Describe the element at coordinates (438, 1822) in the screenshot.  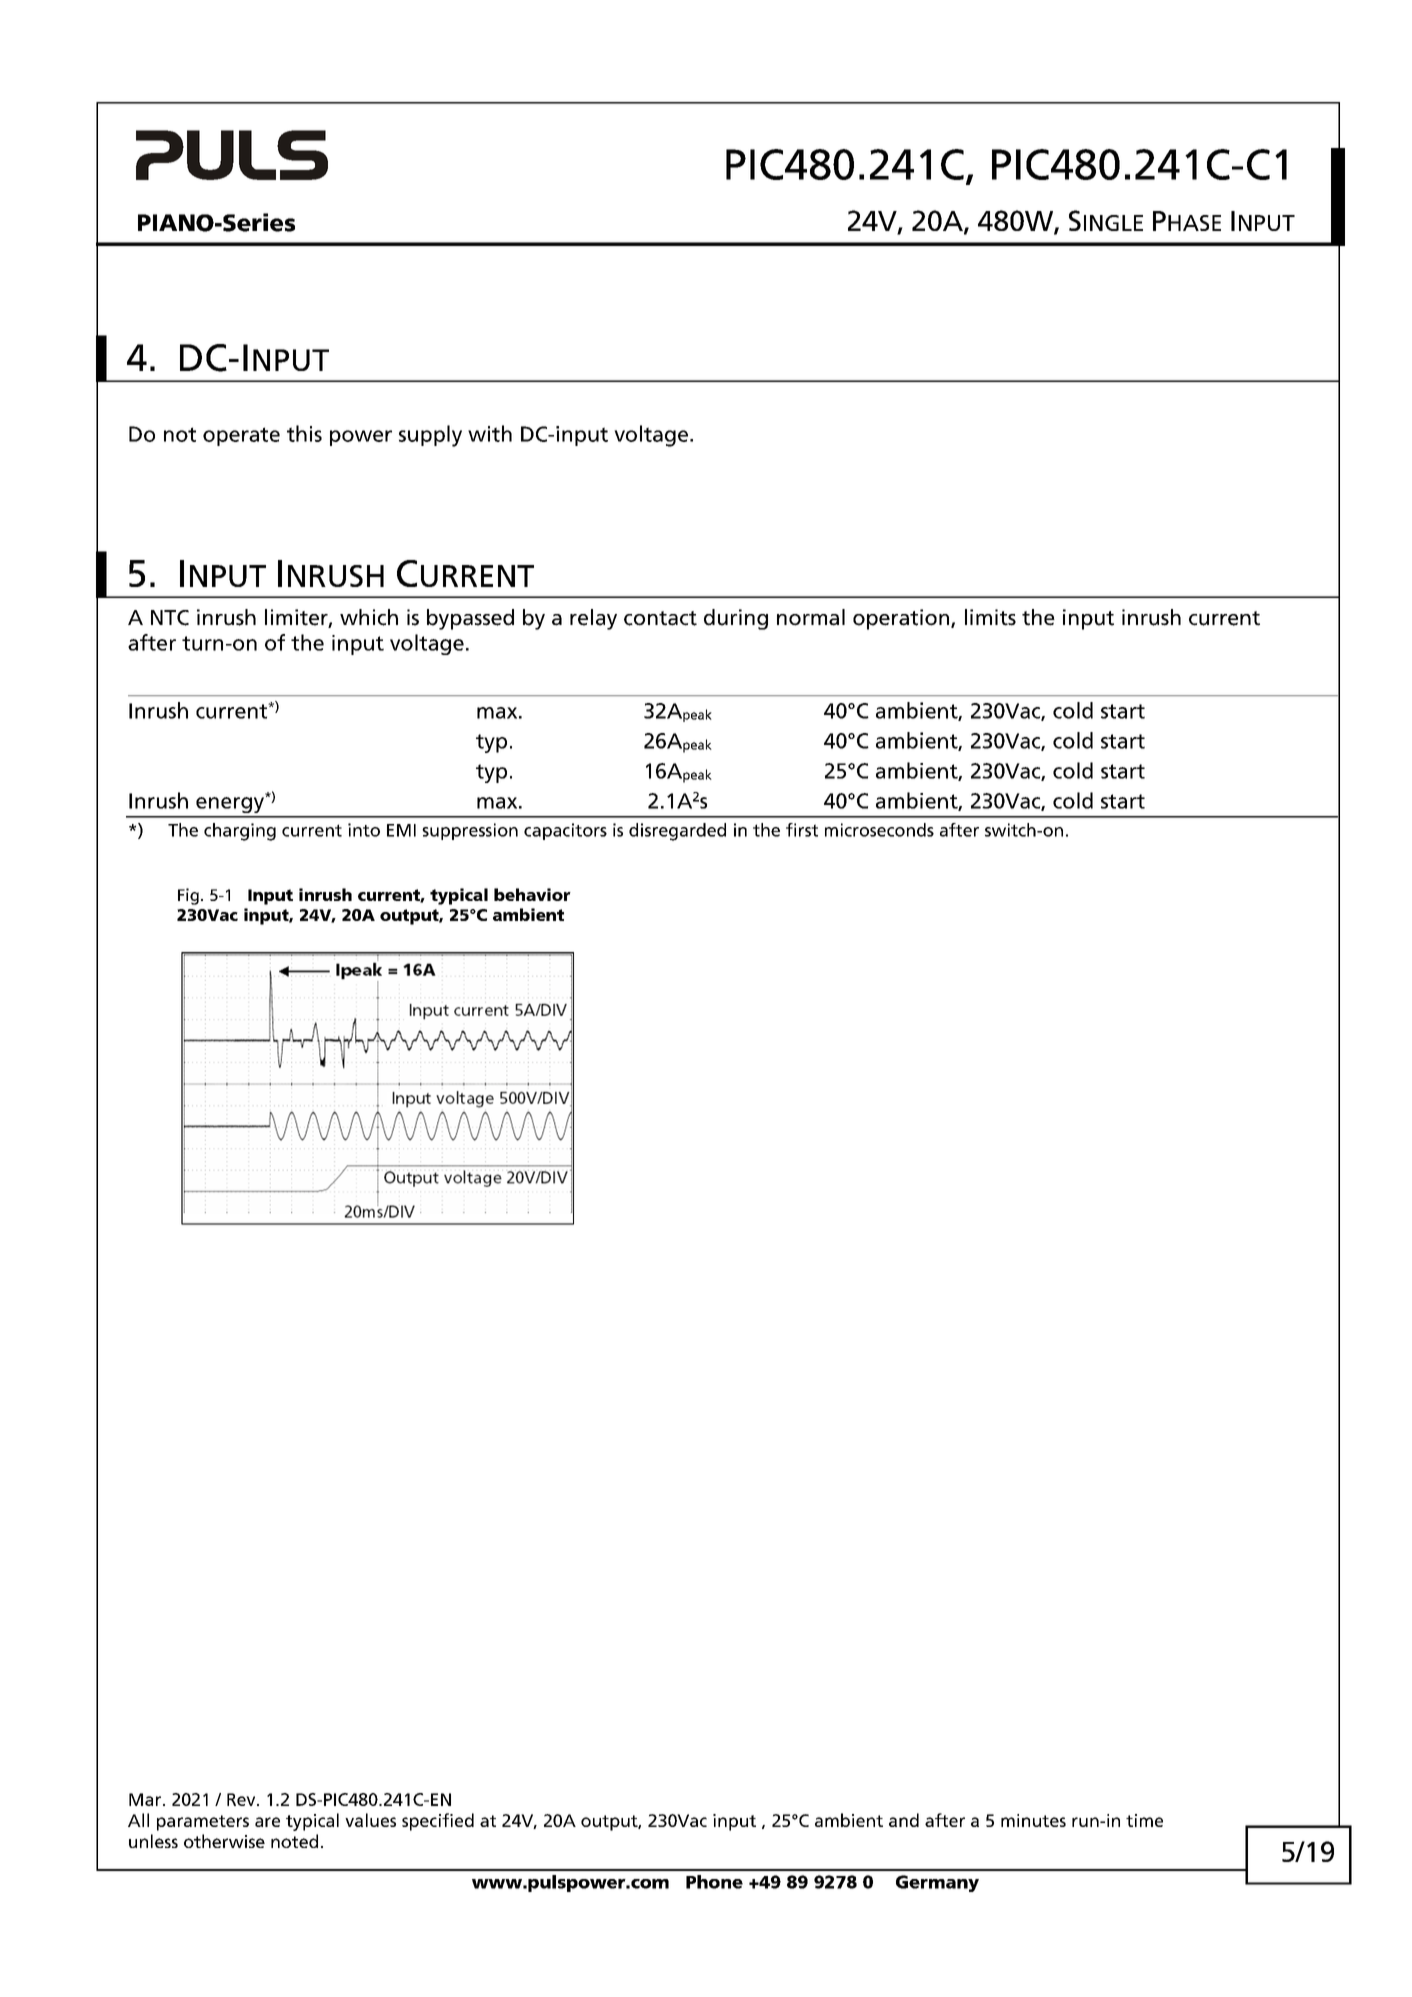
I see `specified` at that location.
